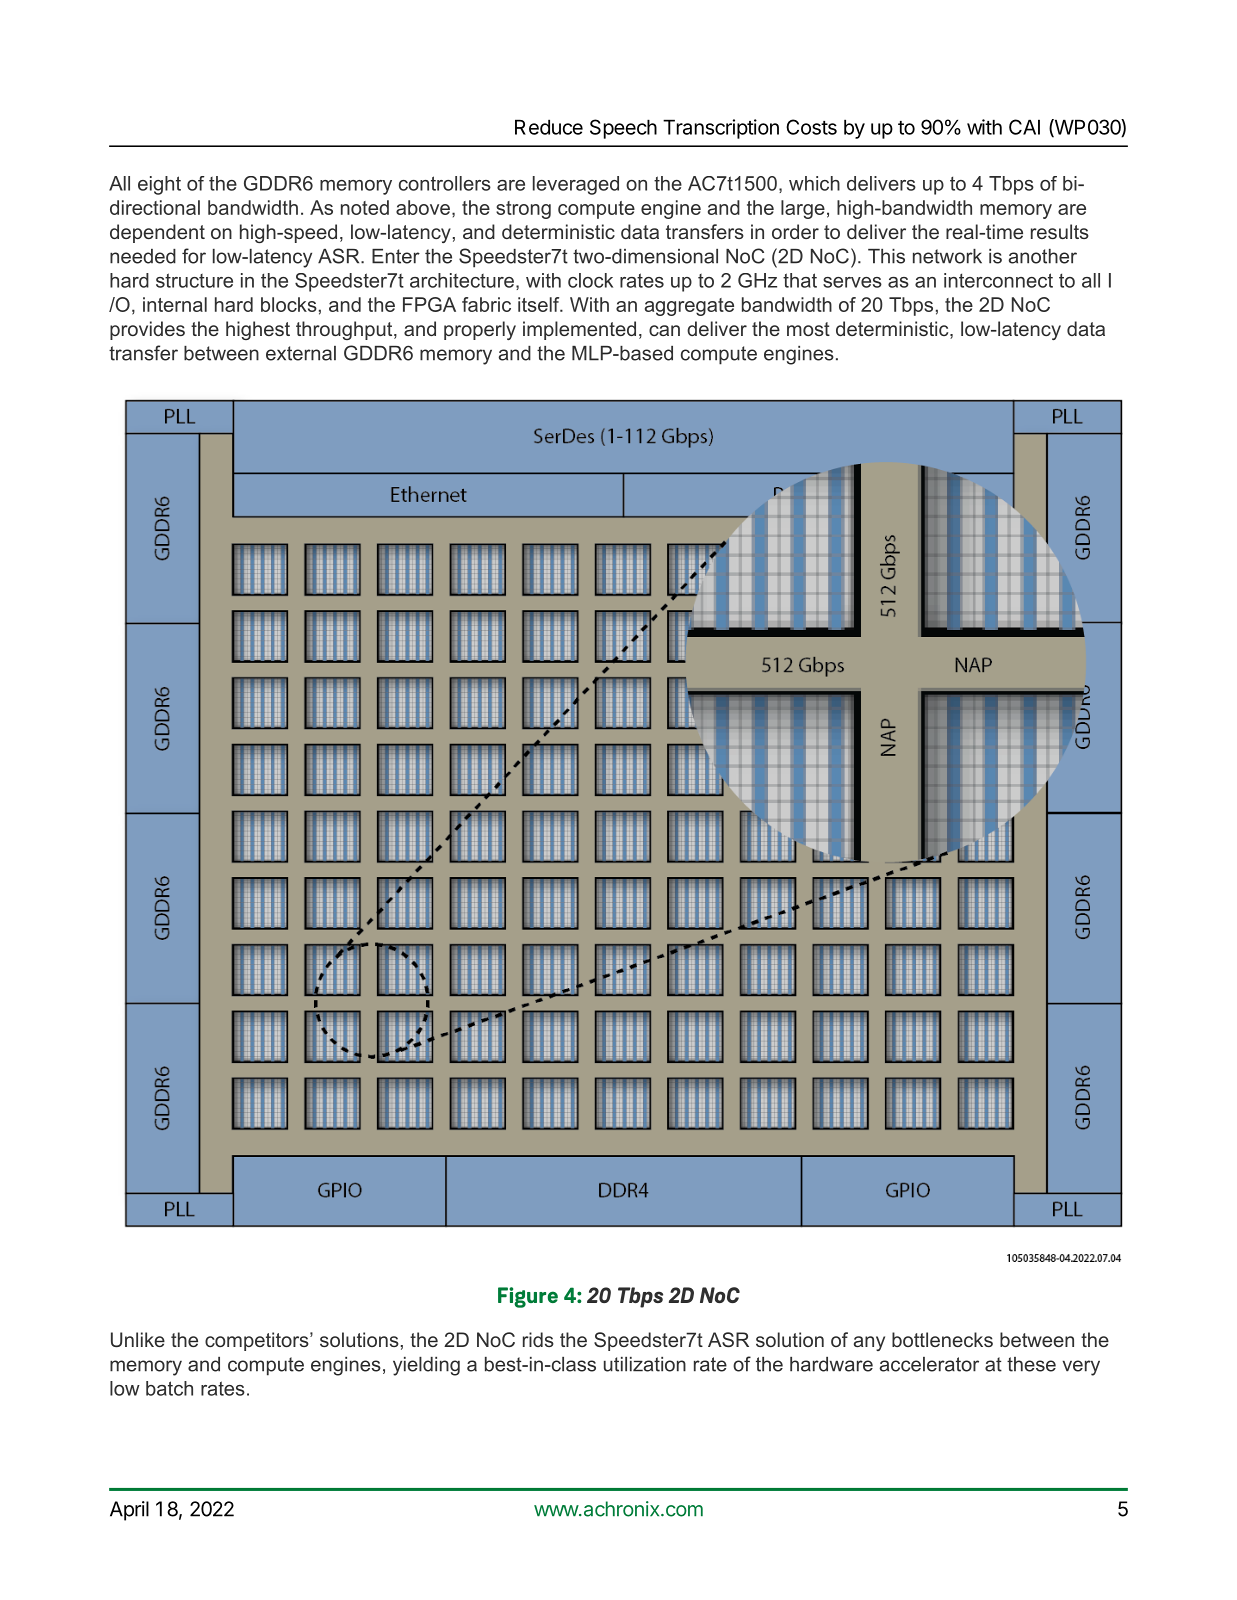  Describe the element at coordinates (808, 329) in the page. I see `most` at that location.
